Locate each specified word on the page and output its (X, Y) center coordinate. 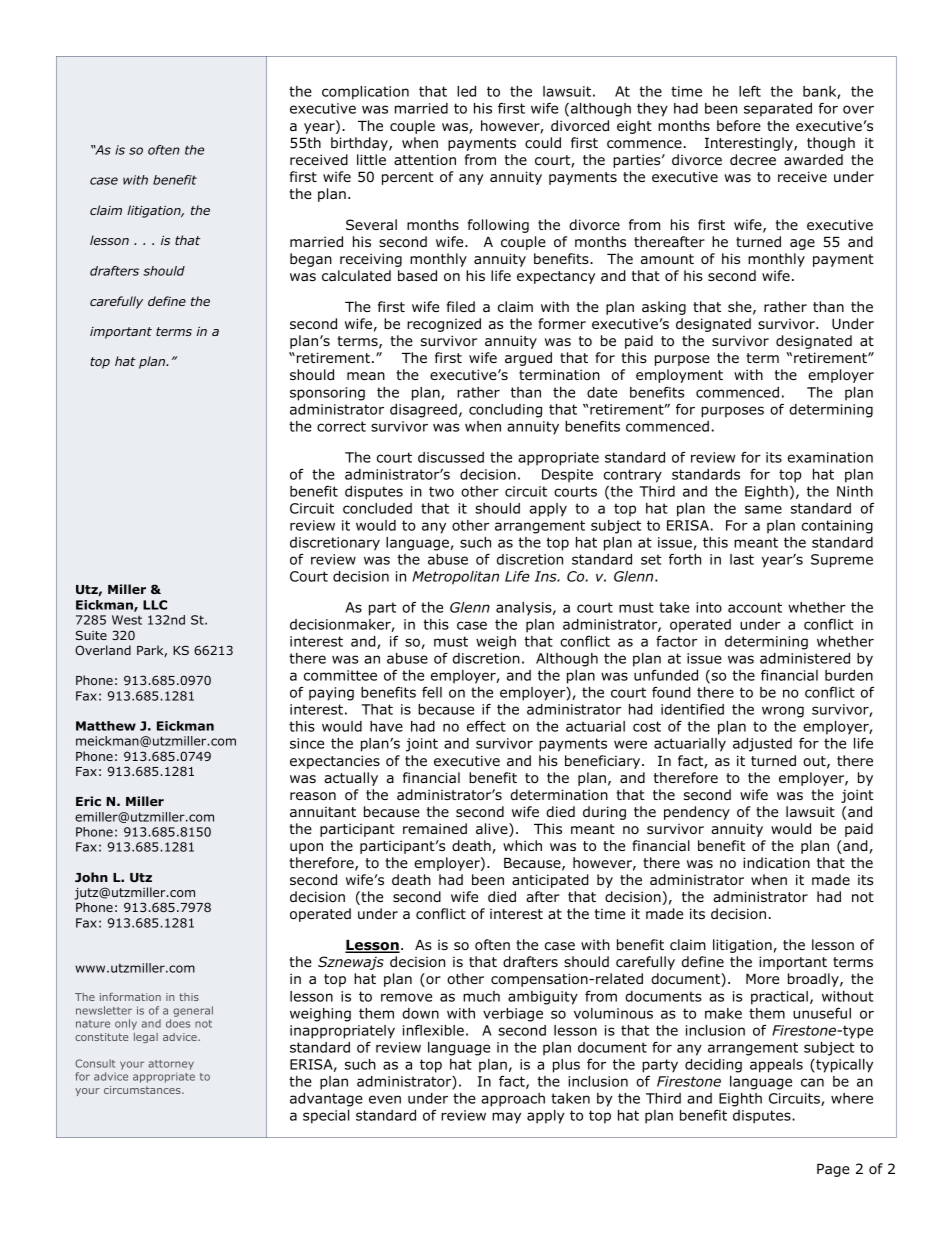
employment (679, 376)
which (522, 845)
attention (425, 159)
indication (776, 863)
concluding (505, 411)
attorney (171, 1065)
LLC (155, 605)
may (506, 1118)
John (91, 877)
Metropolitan (456, 578)
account (755, 607)
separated (778, 110)
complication (365, 93)
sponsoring (327, 394)
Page (833, 1170)
